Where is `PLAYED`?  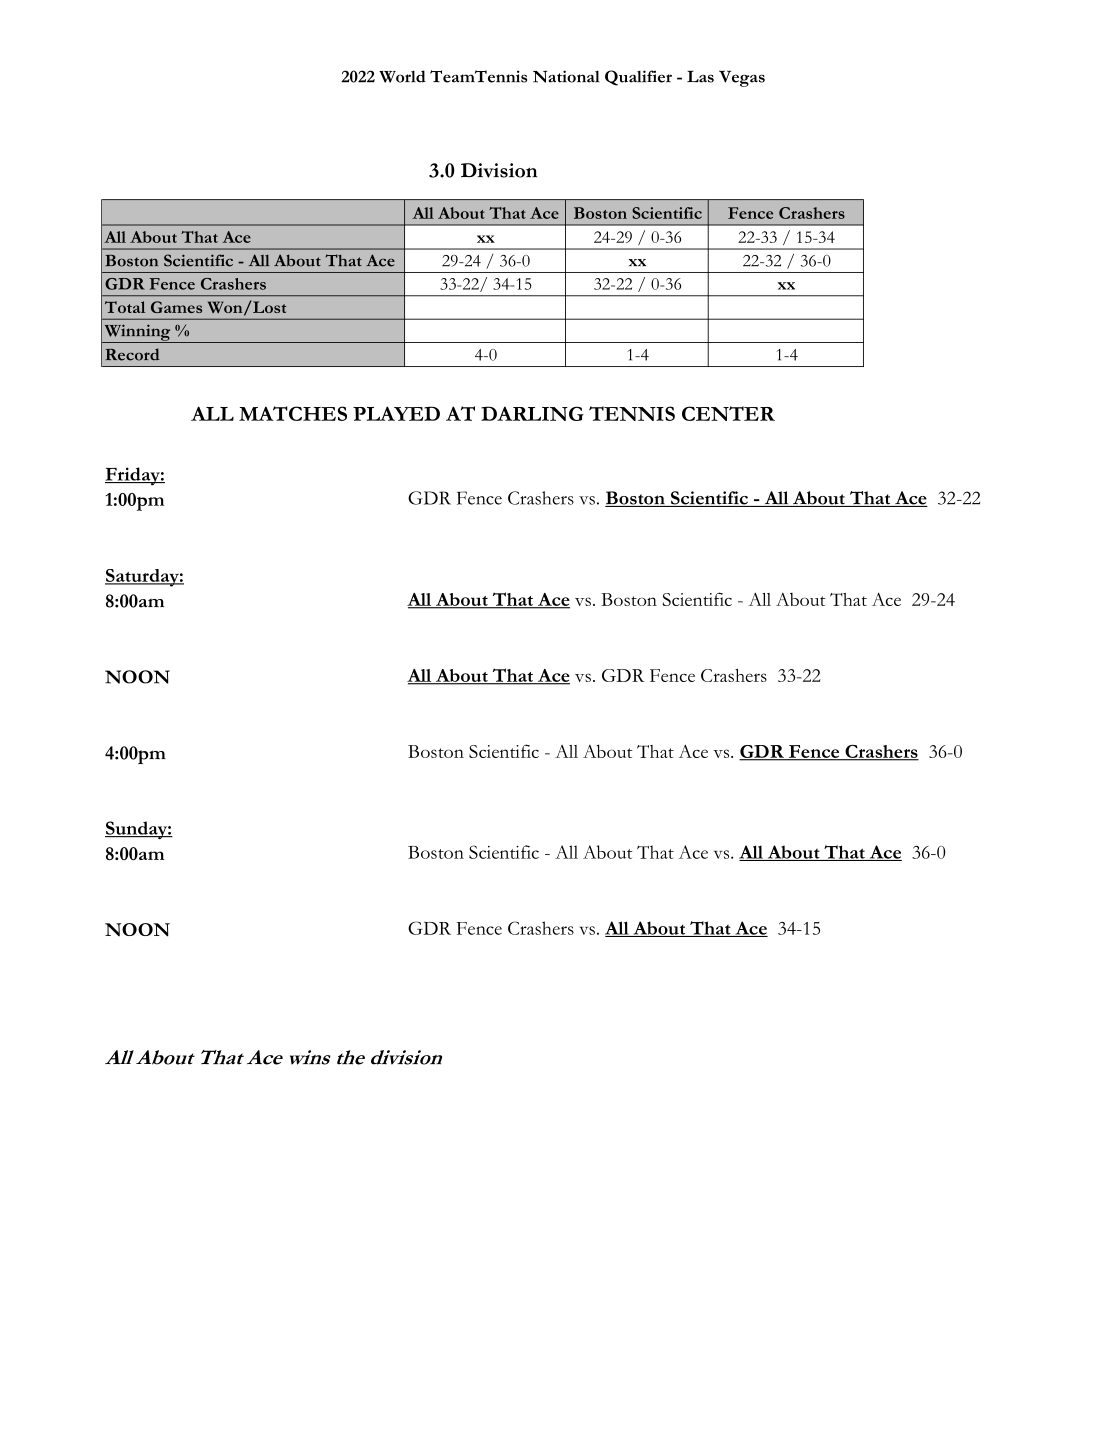
PLAYED is located at coordinates (396, 413).
